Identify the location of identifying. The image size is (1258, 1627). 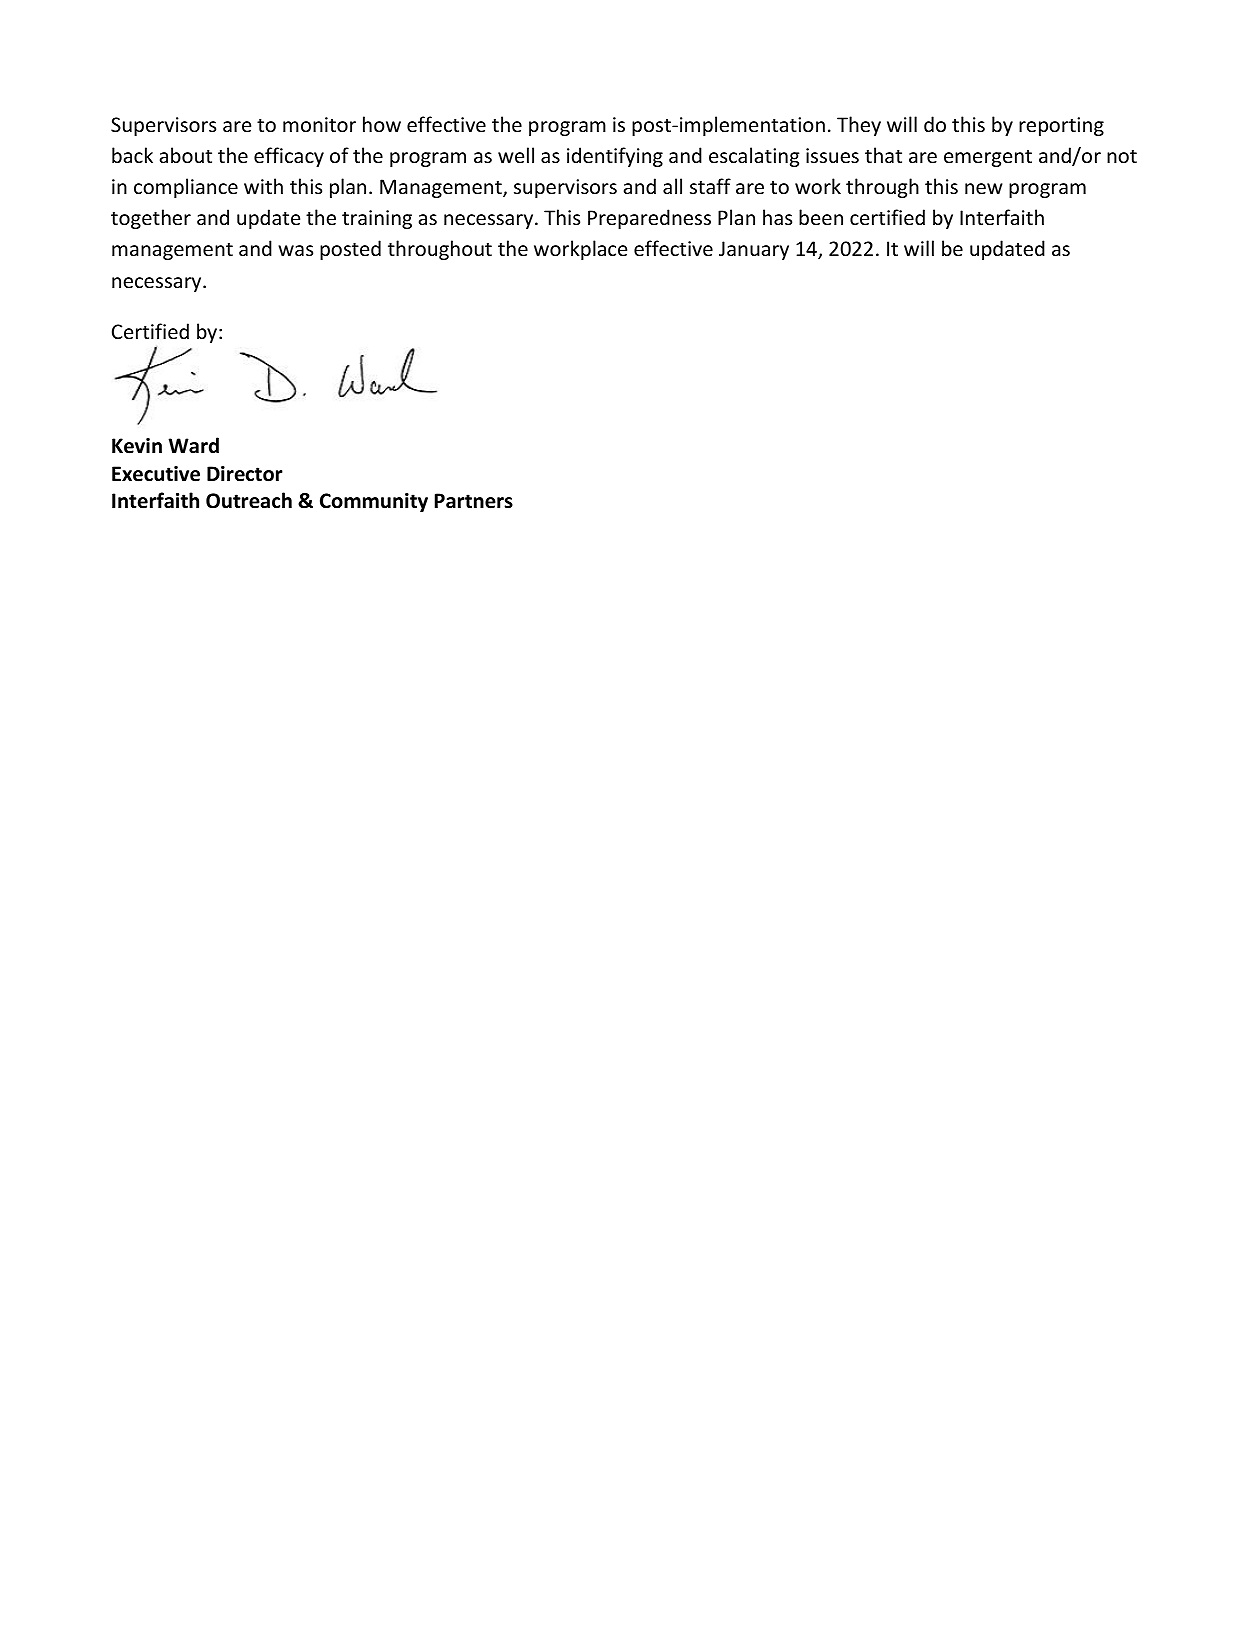
(615, 157).
